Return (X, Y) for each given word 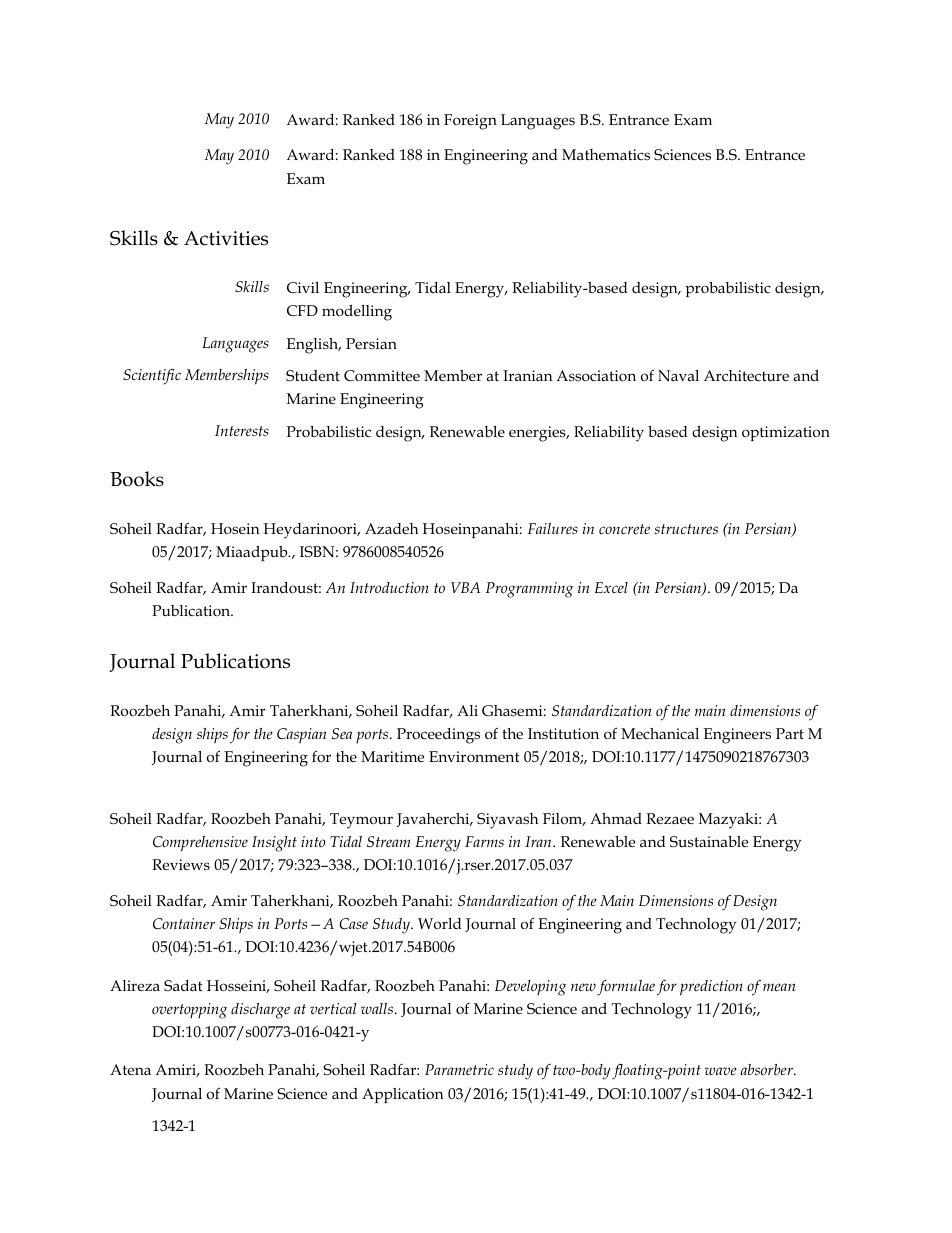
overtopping (189, 1011)
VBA (465, 587)
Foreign (470, 122)
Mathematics (606, 154)
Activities (226, 238)
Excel (611, 587)
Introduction (389, 587)
